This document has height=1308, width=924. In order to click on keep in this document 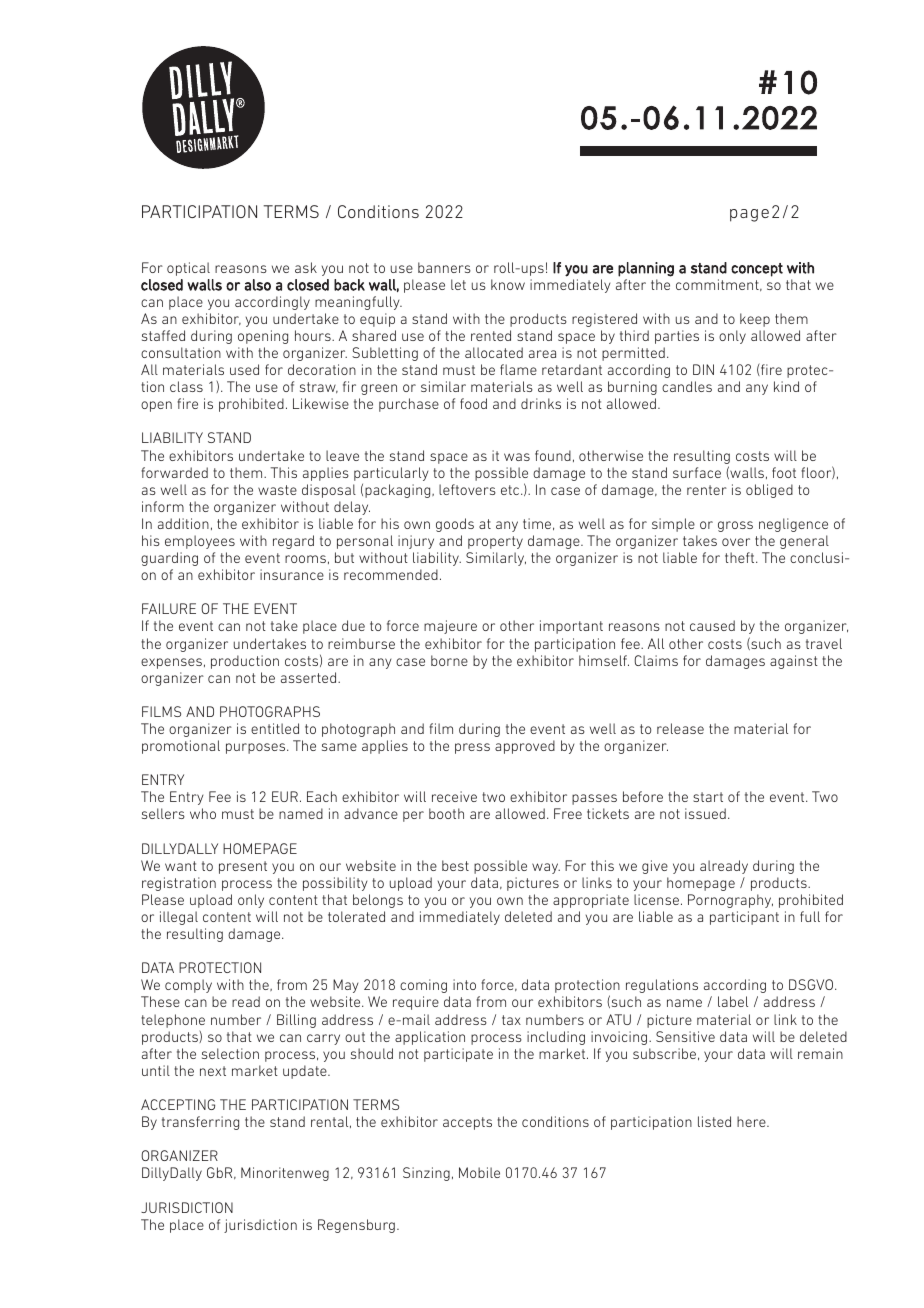, I will do `click(755, 320)`.
